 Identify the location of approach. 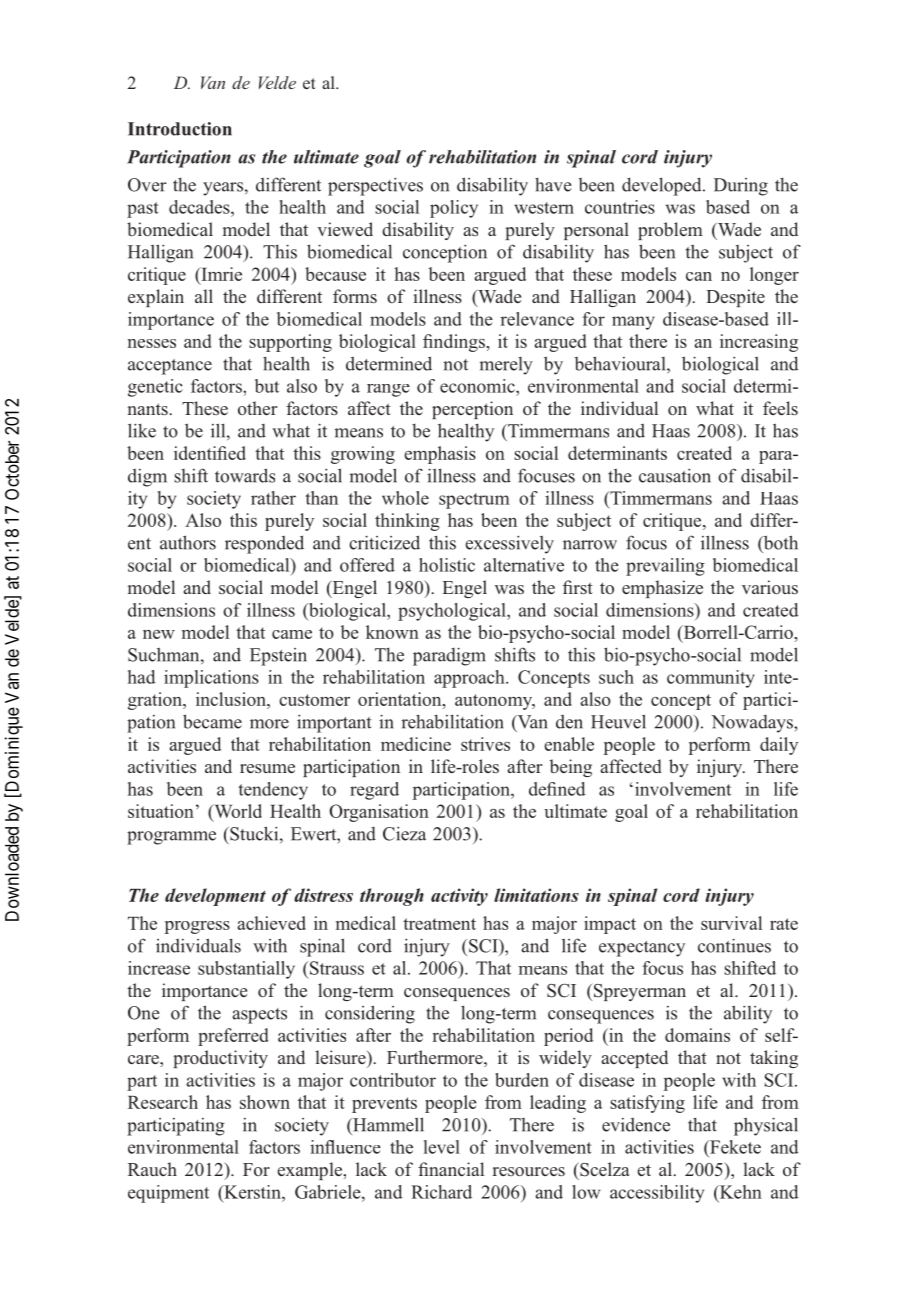
(470, 679).
